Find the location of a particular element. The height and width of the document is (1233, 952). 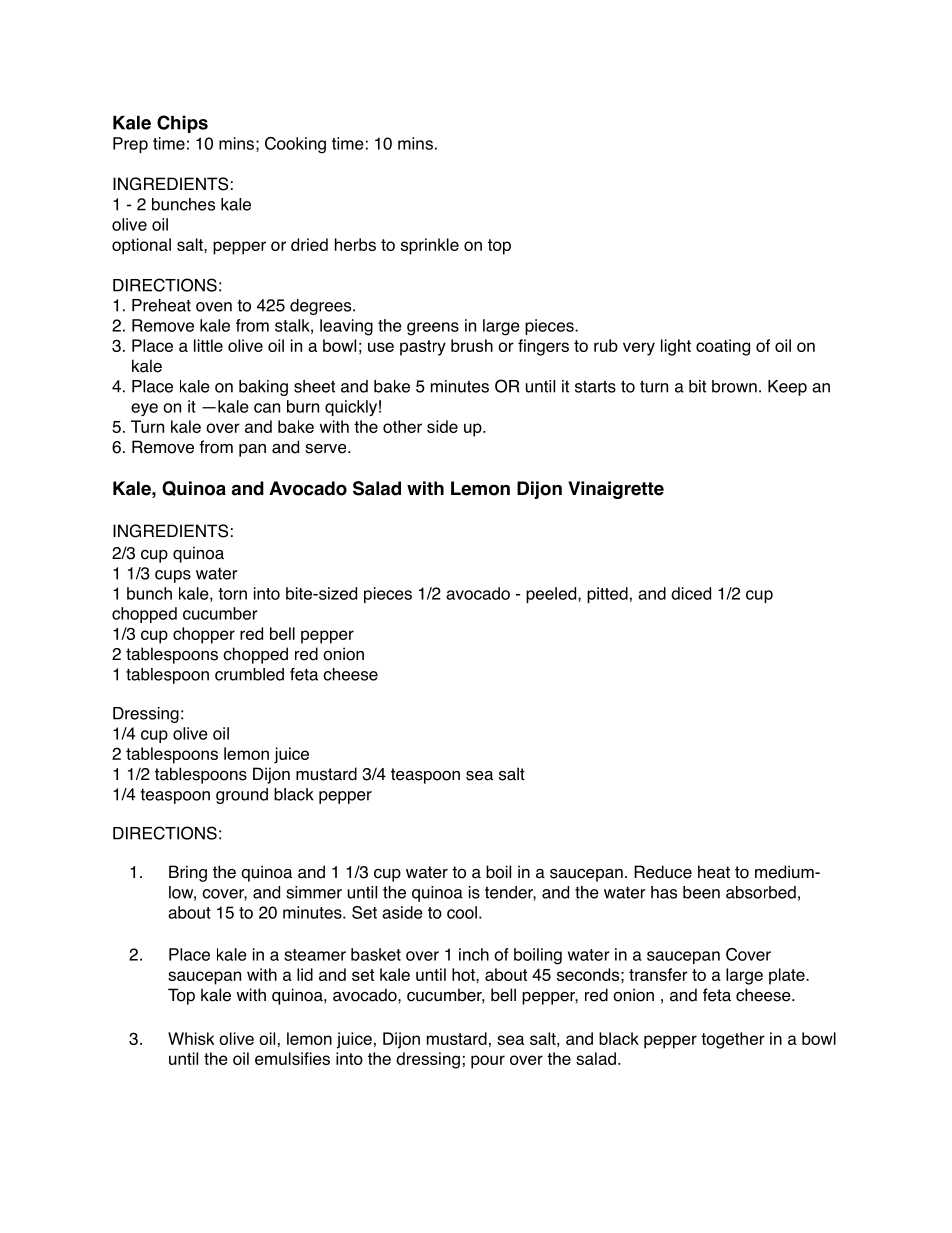

Chips is located at coordinates (182, 124).
